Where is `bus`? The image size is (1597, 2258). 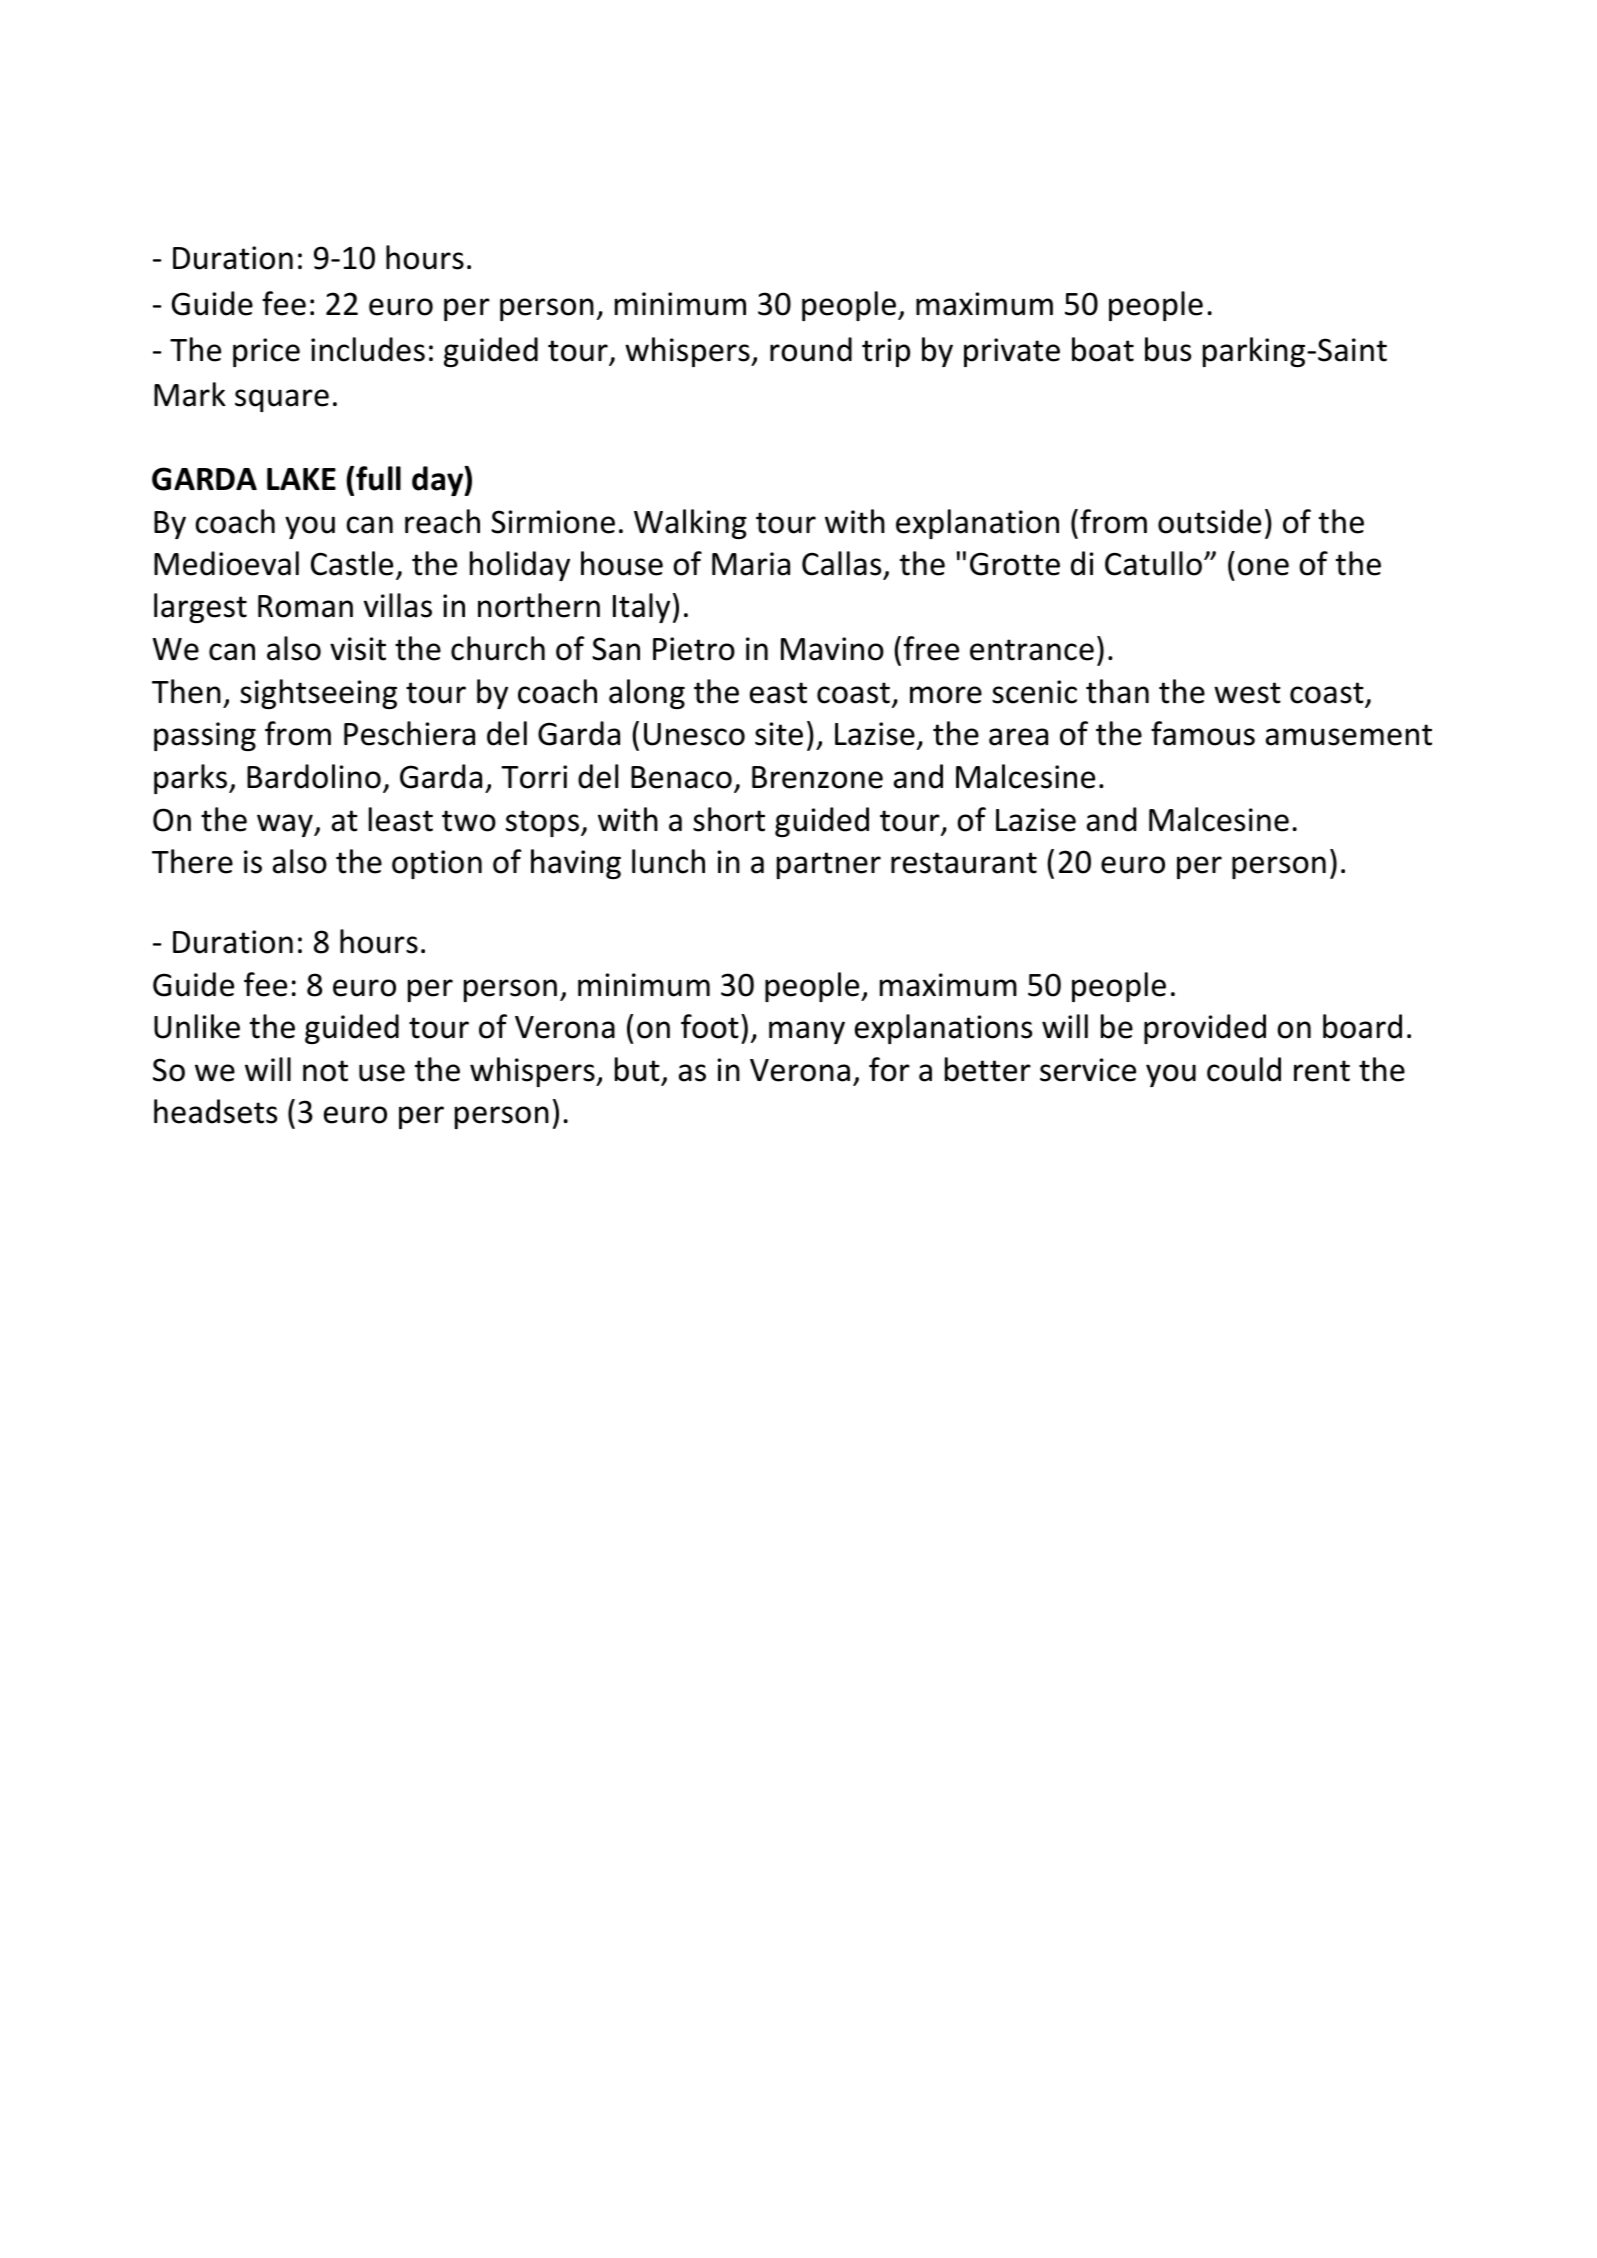 bus is located at coordinates (1168, 349).
